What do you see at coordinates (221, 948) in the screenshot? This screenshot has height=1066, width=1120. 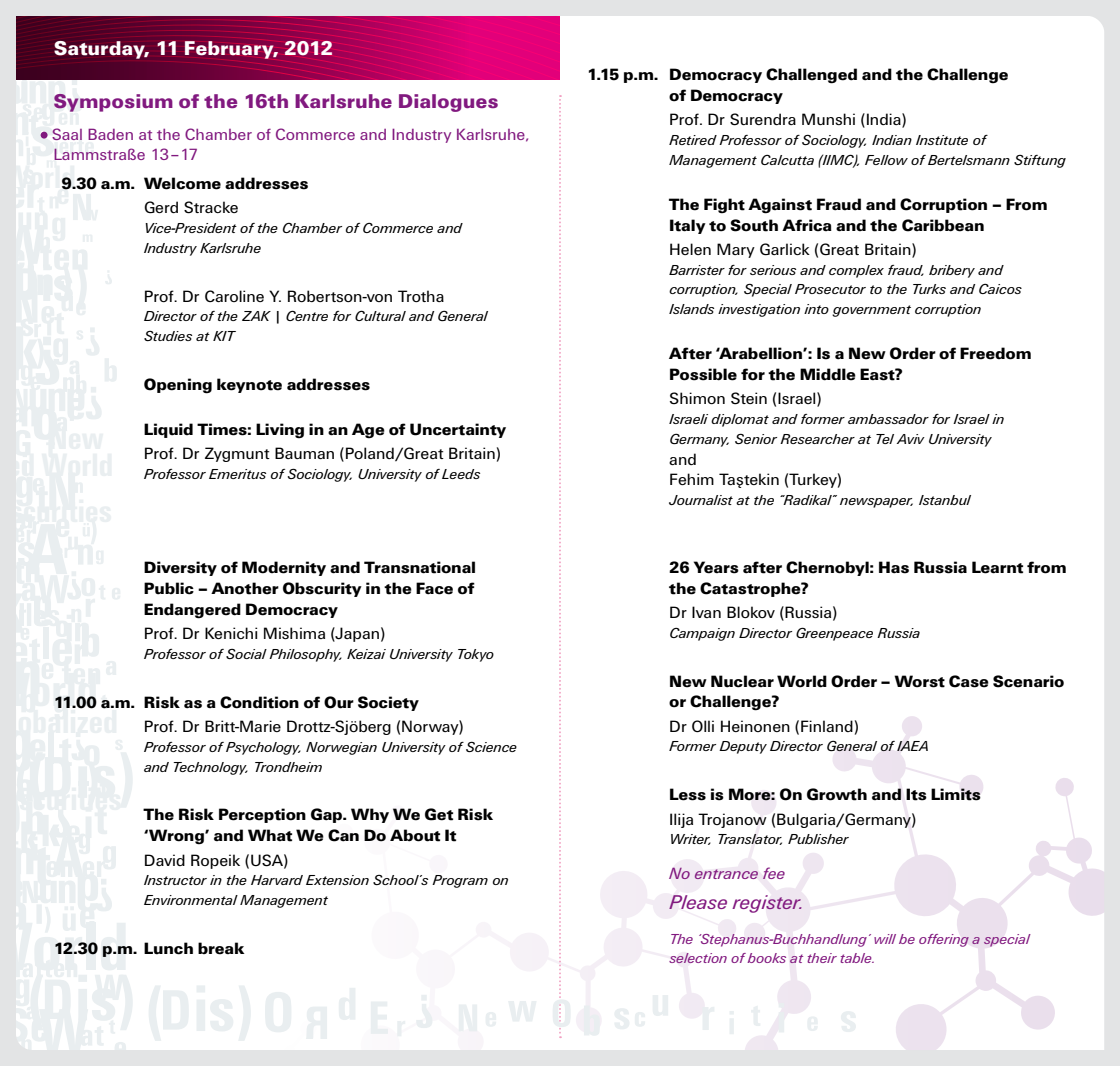 I see `break` at bounding box center [221, 948].
